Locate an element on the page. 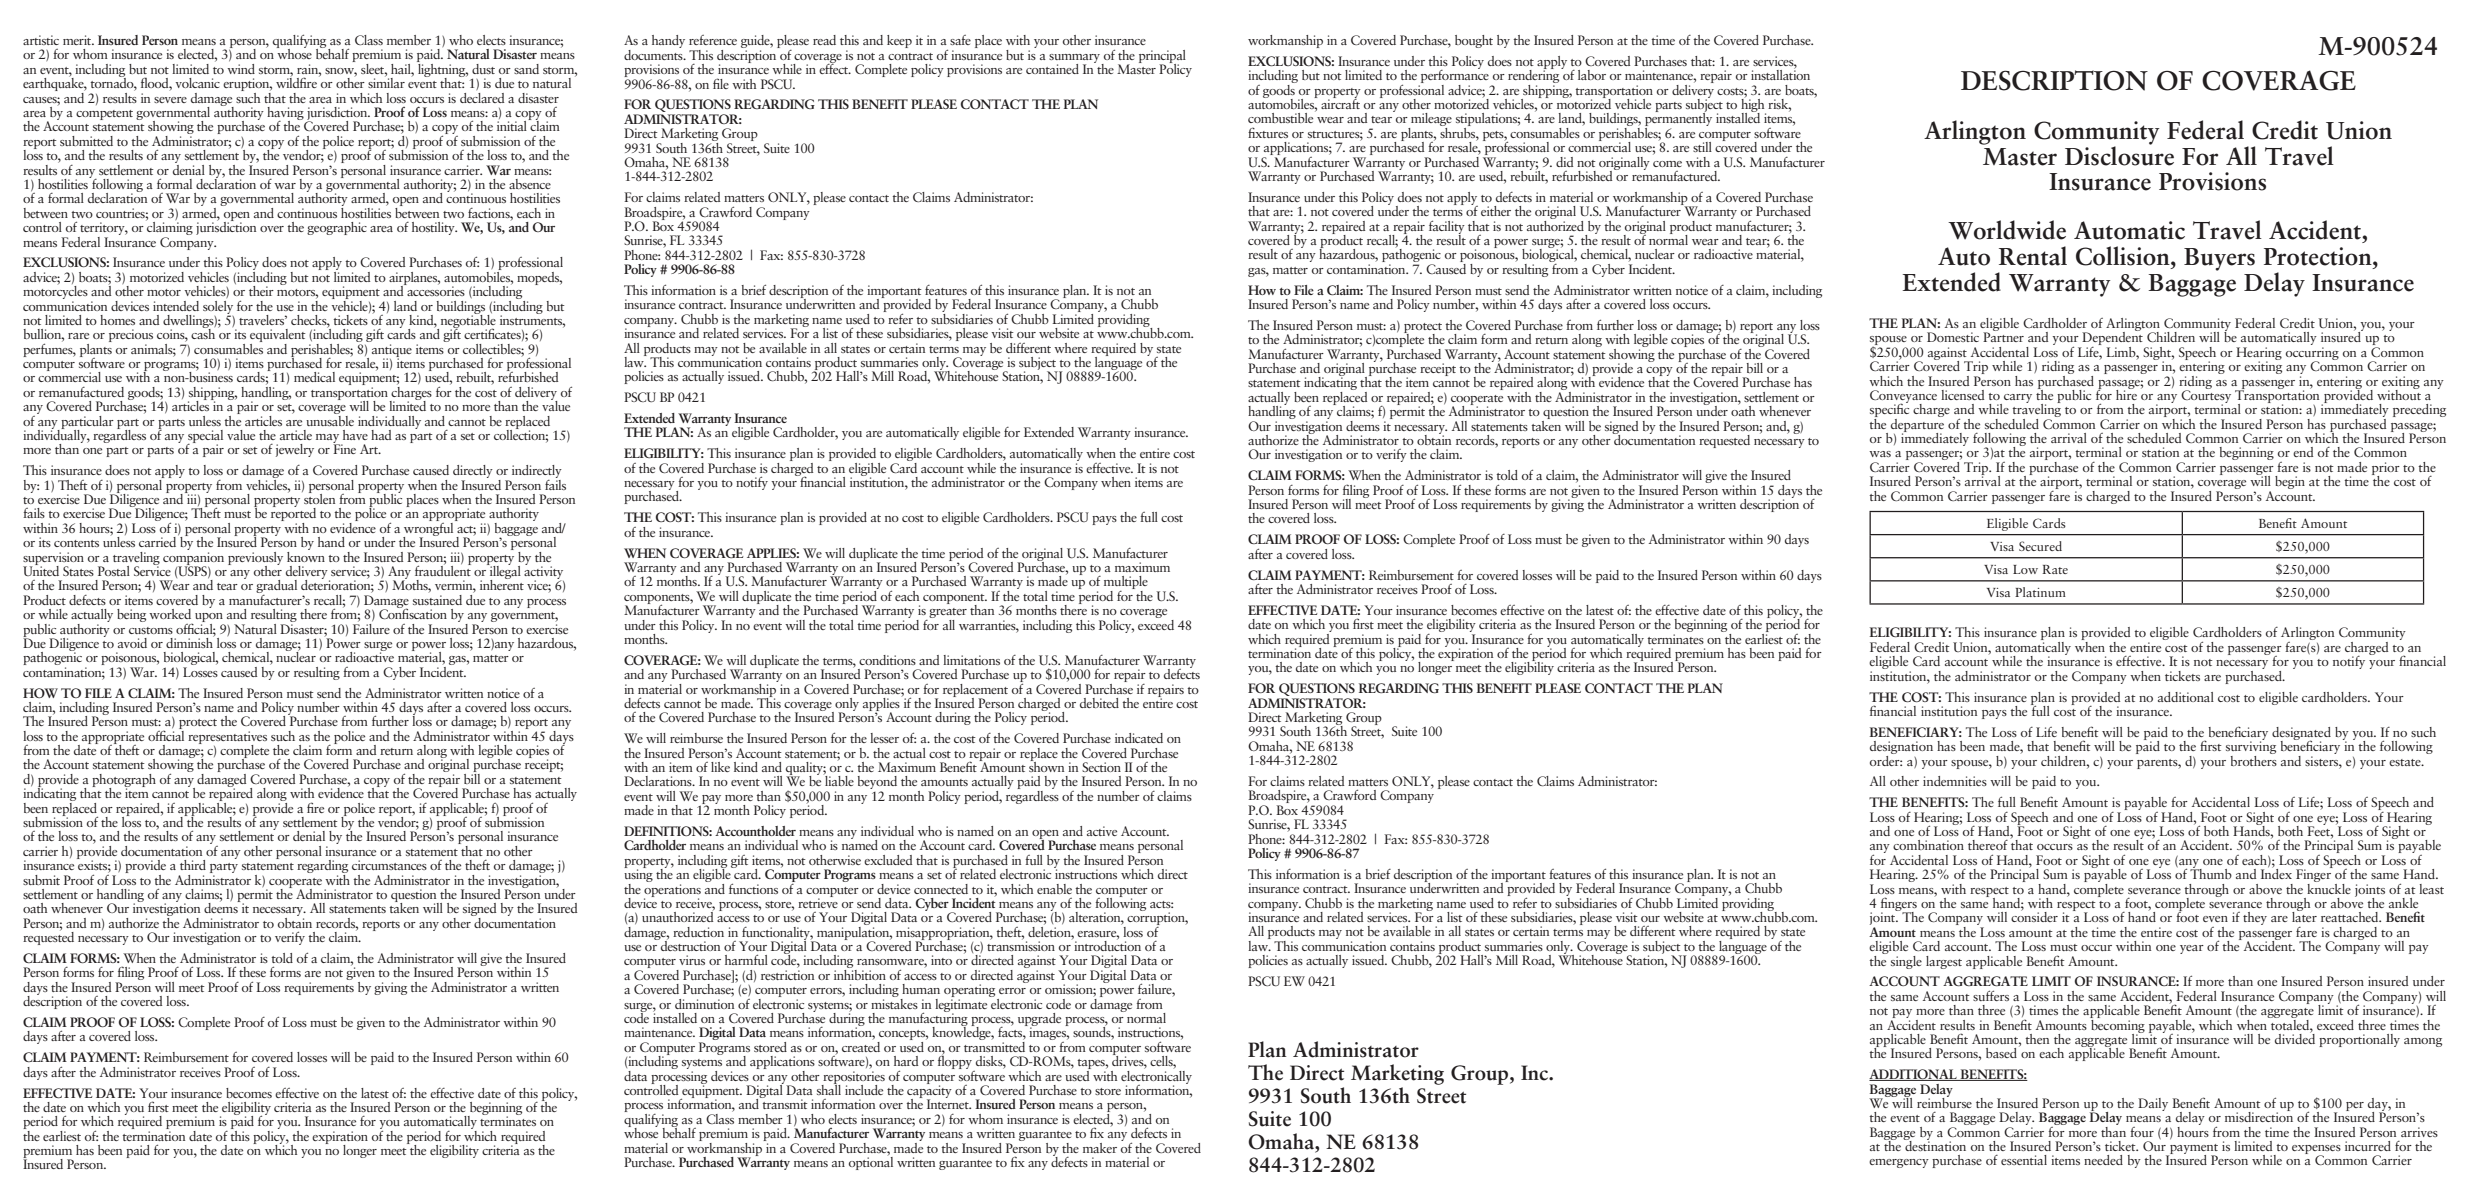 The image size is (2473, 1202). surviving is located at coordinates (2251, 748).
